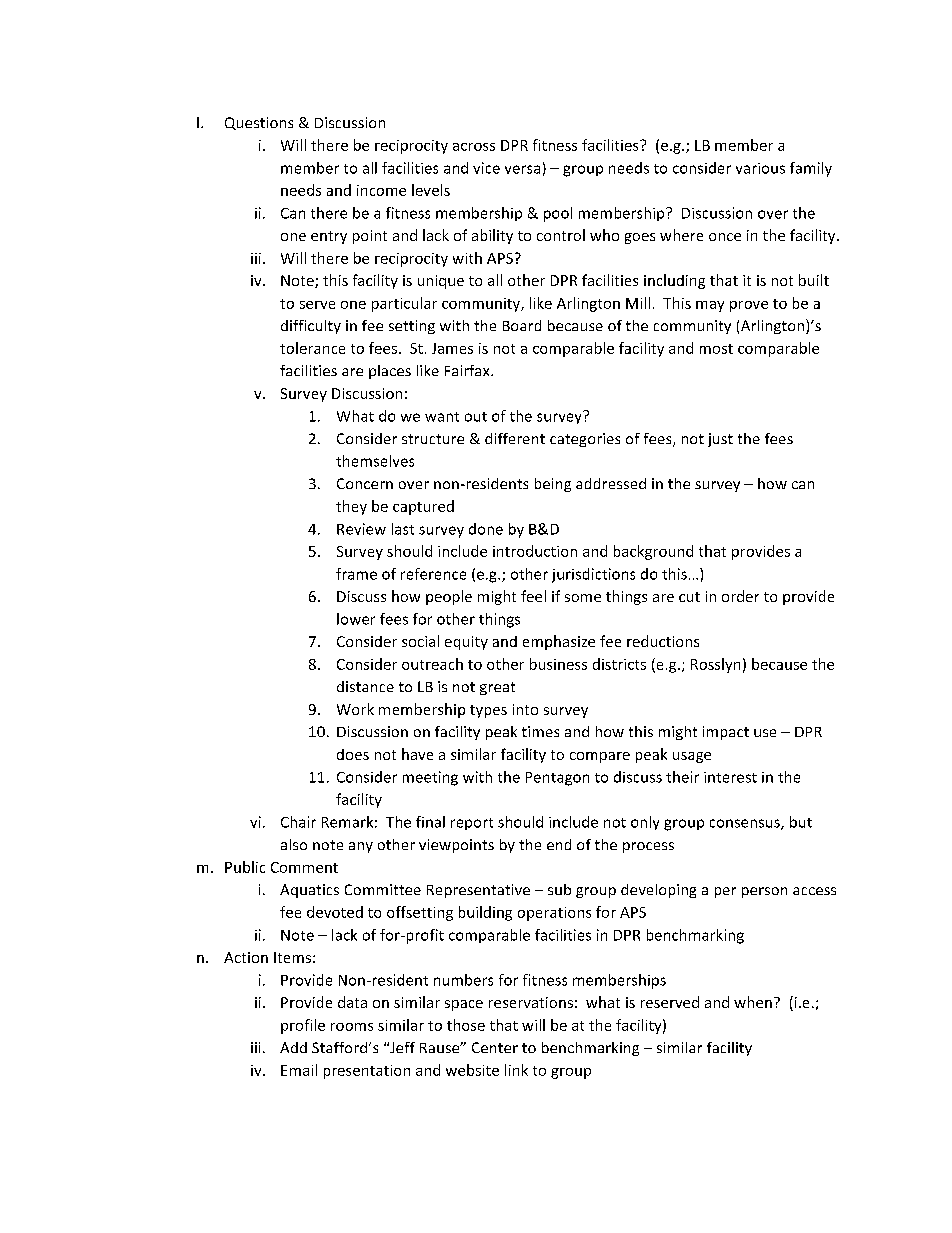 The width and height of the screenshot is (952, 1233). What do you see at coordinates (303, 1026) in the screenshot?
I see `profile` at bounding box center [303, 1026].
